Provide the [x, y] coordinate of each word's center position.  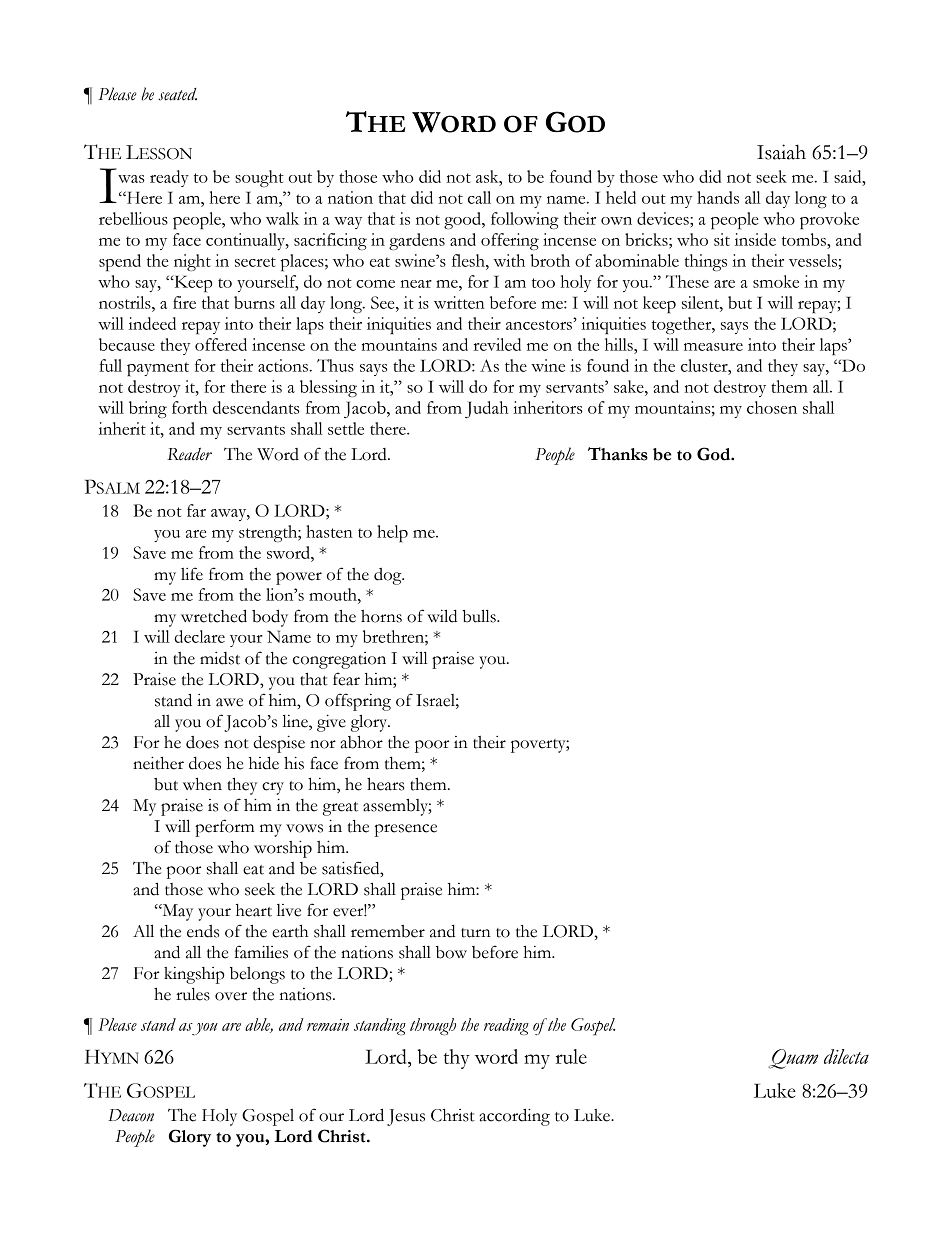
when [202, 784]
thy [457, 1059]
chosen [772, 407]
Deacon [131, 1115]
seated [177, 94]
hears [385, 784]
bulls [480, 616]
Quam [793, 1059]
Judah [486, 409]
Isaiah [781, 152]
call [479, 197]
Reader [189, 454]
